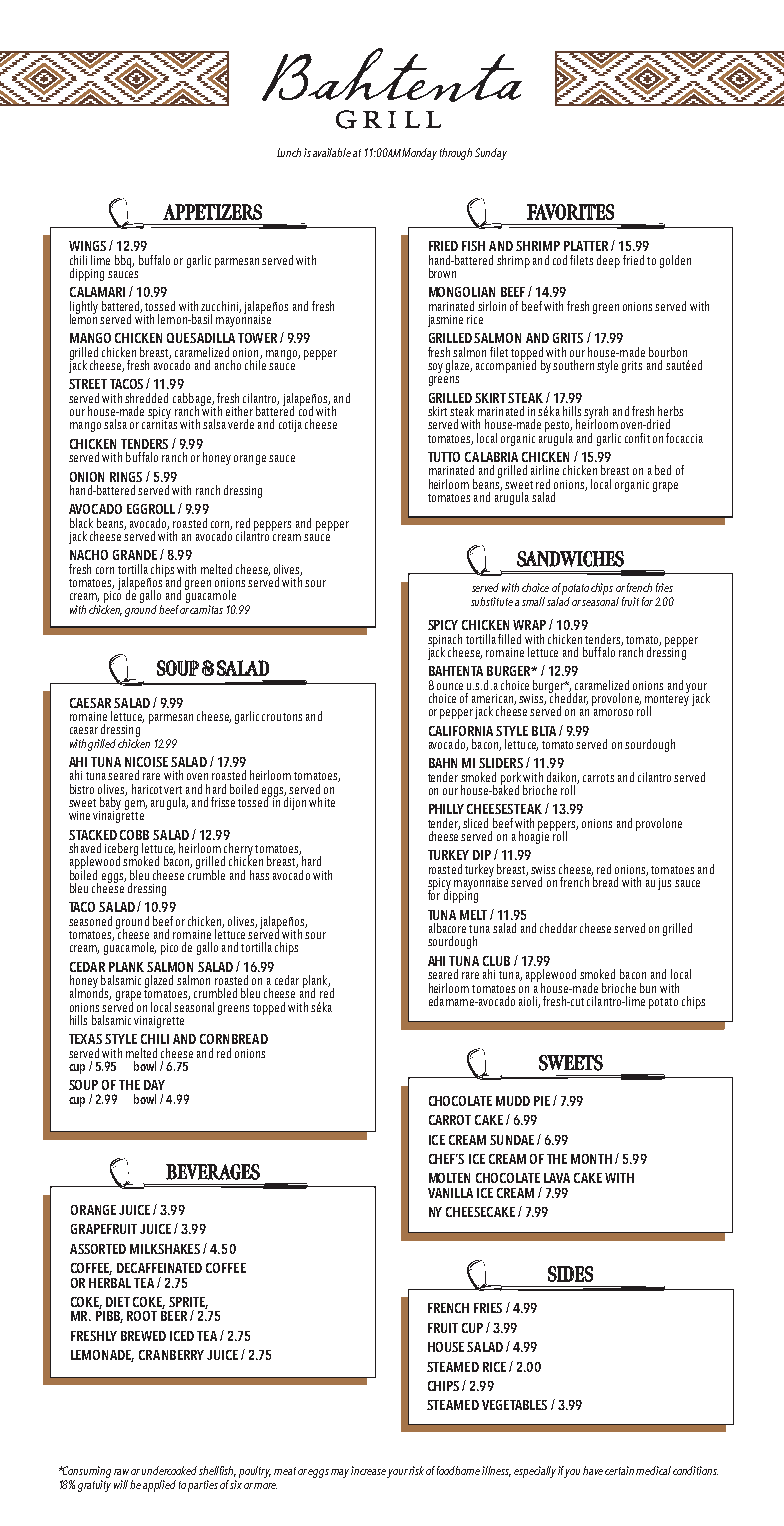 This document has width=784, height=1526. I want to click on ounce, so click(450, 686).
